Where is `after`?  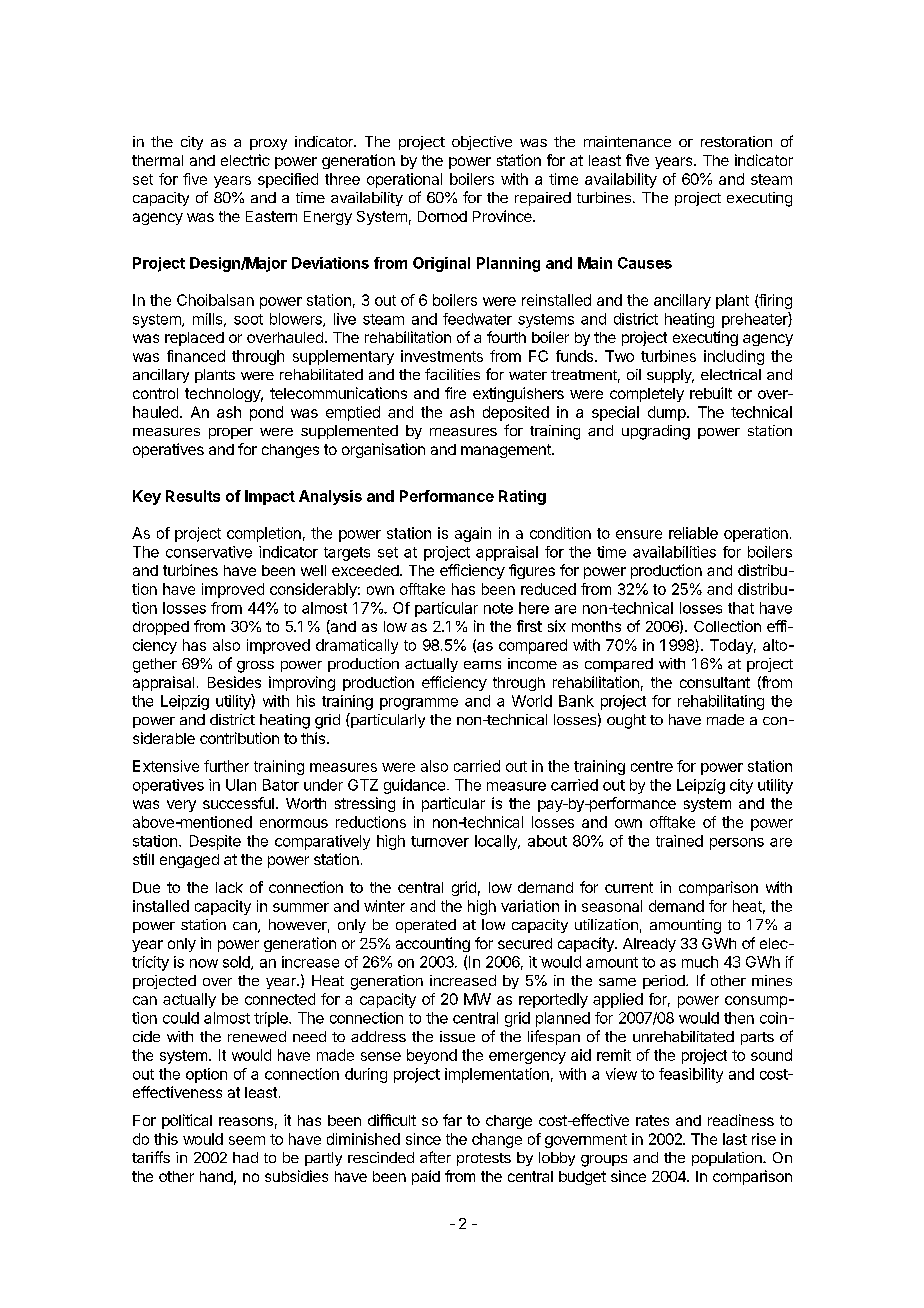 after is located at coordinates (435, 1157).
